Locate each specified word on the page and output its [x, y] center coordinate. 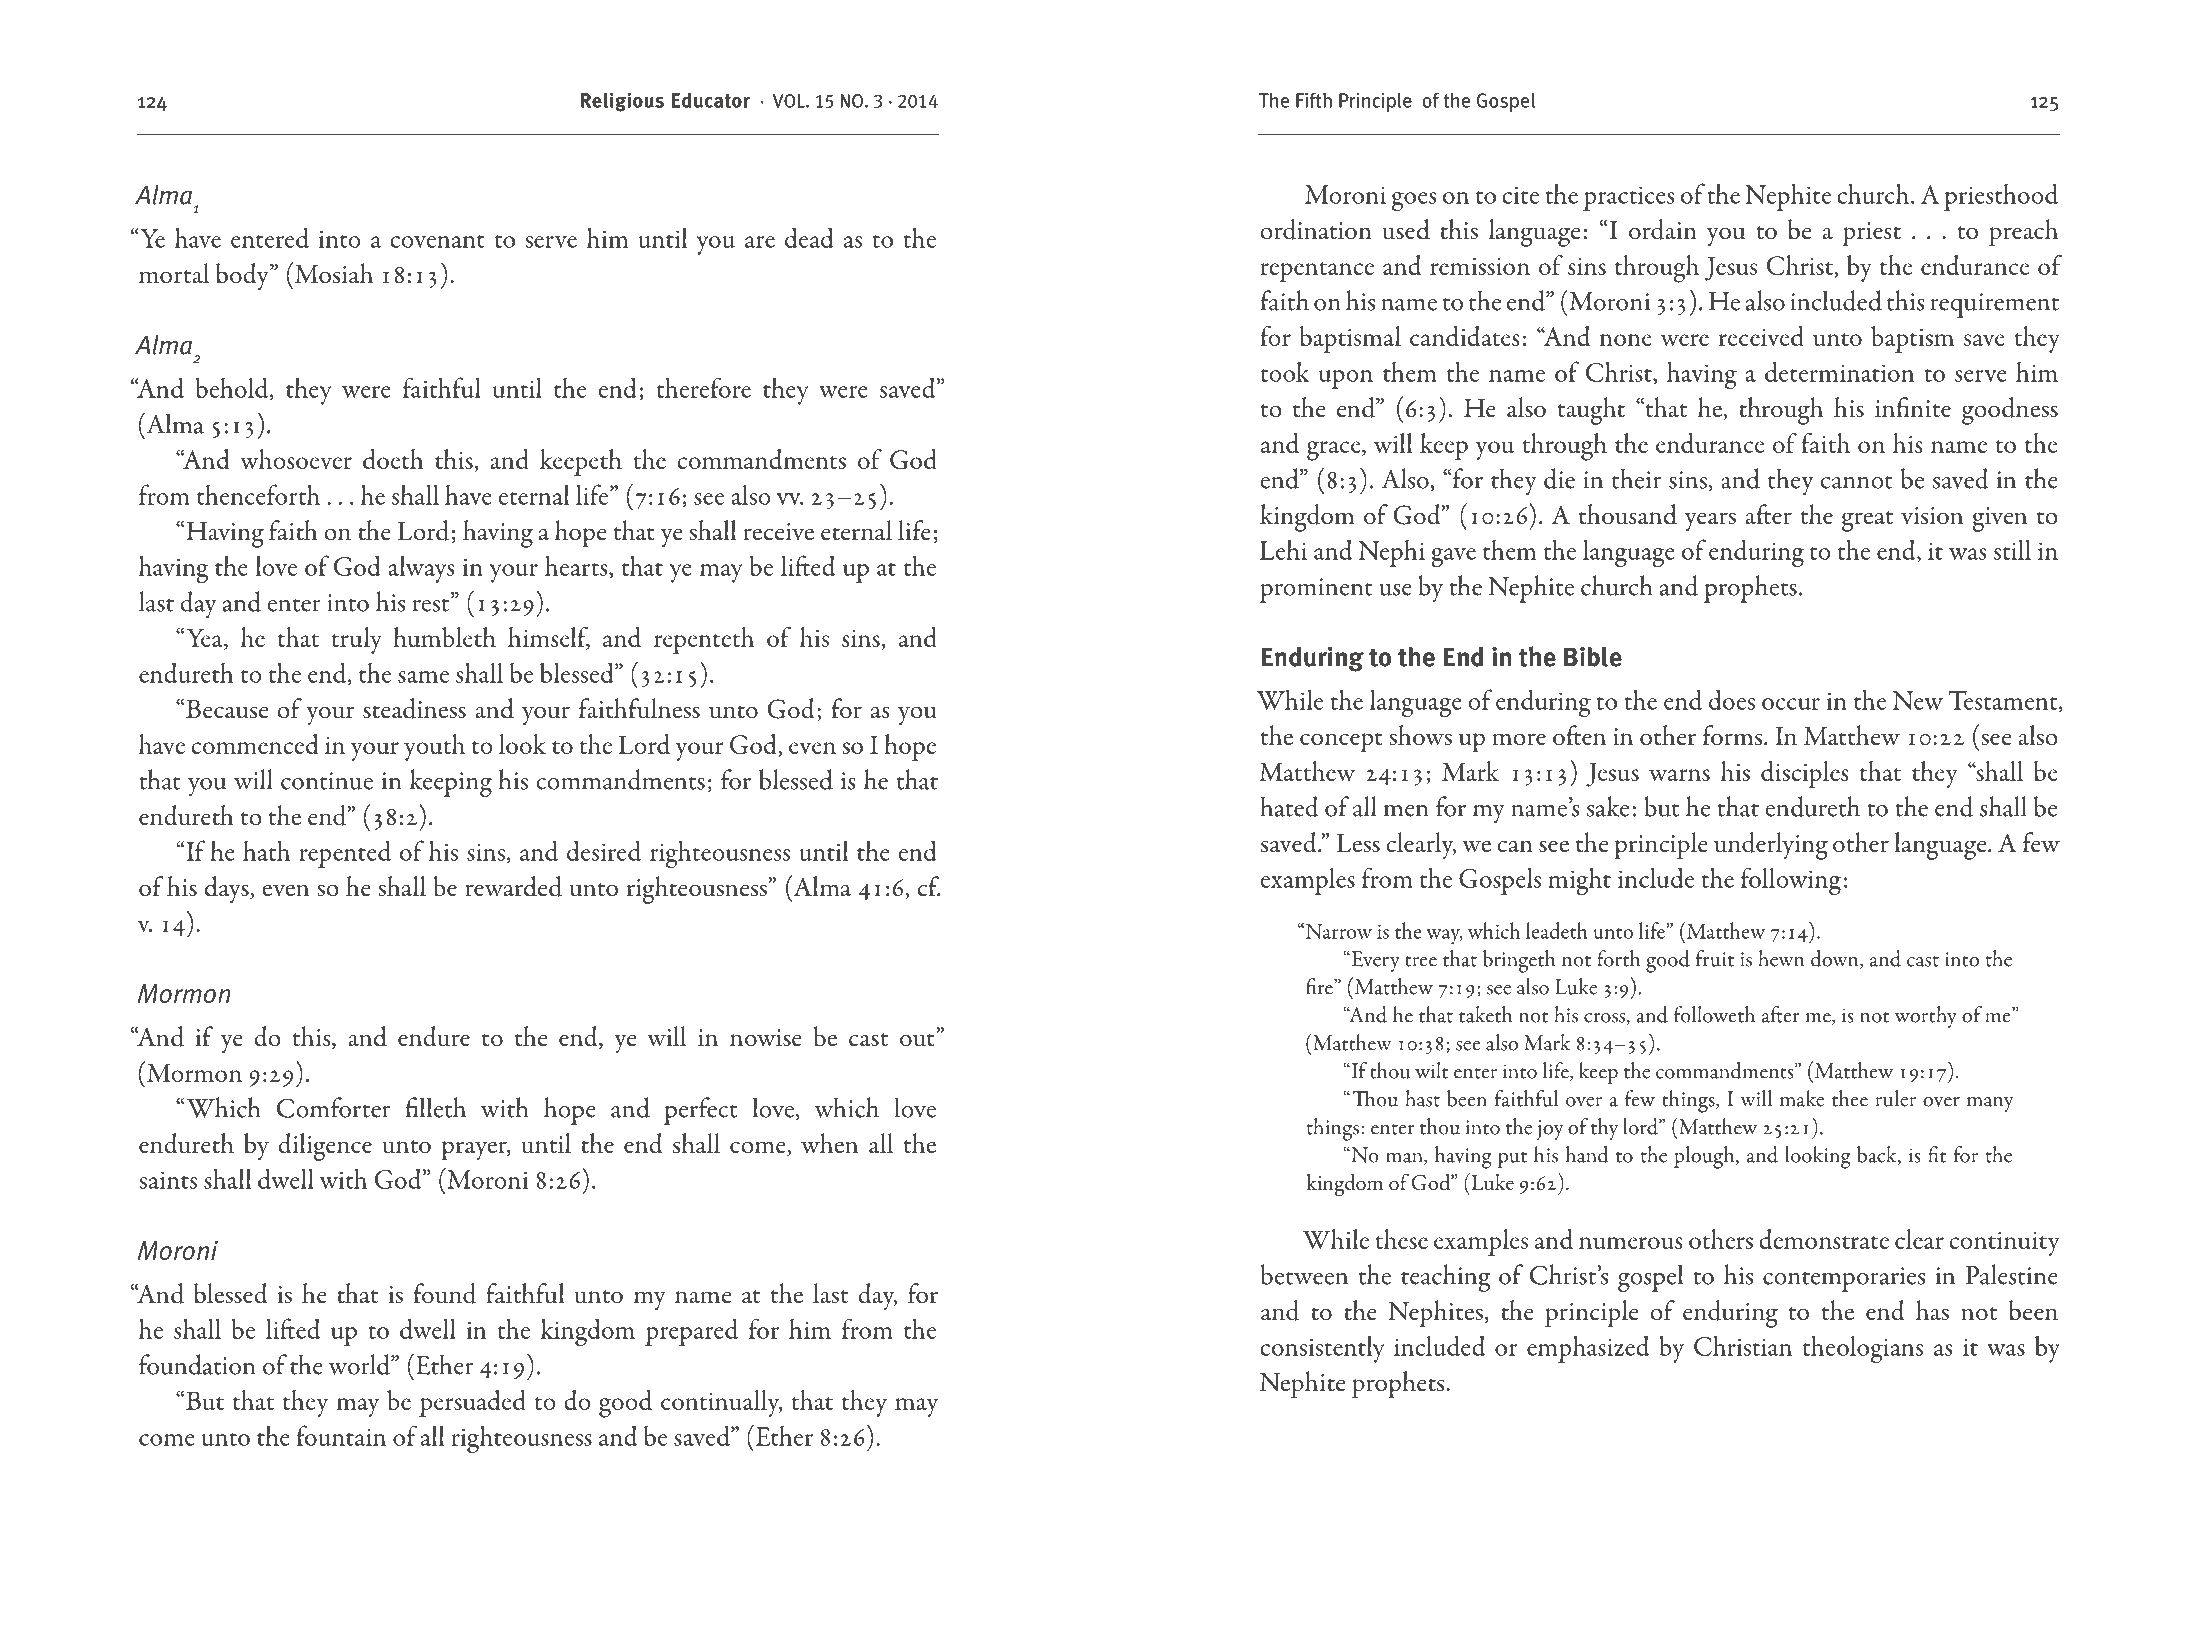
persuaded [472, 1403]
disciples [1805, 774]
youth [434, 747]
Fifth [1314, 100]
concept [1341, 742]
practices [1629, 198]
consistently [1322, 1349]
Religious [622, 102]
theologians [1863, 1350]
